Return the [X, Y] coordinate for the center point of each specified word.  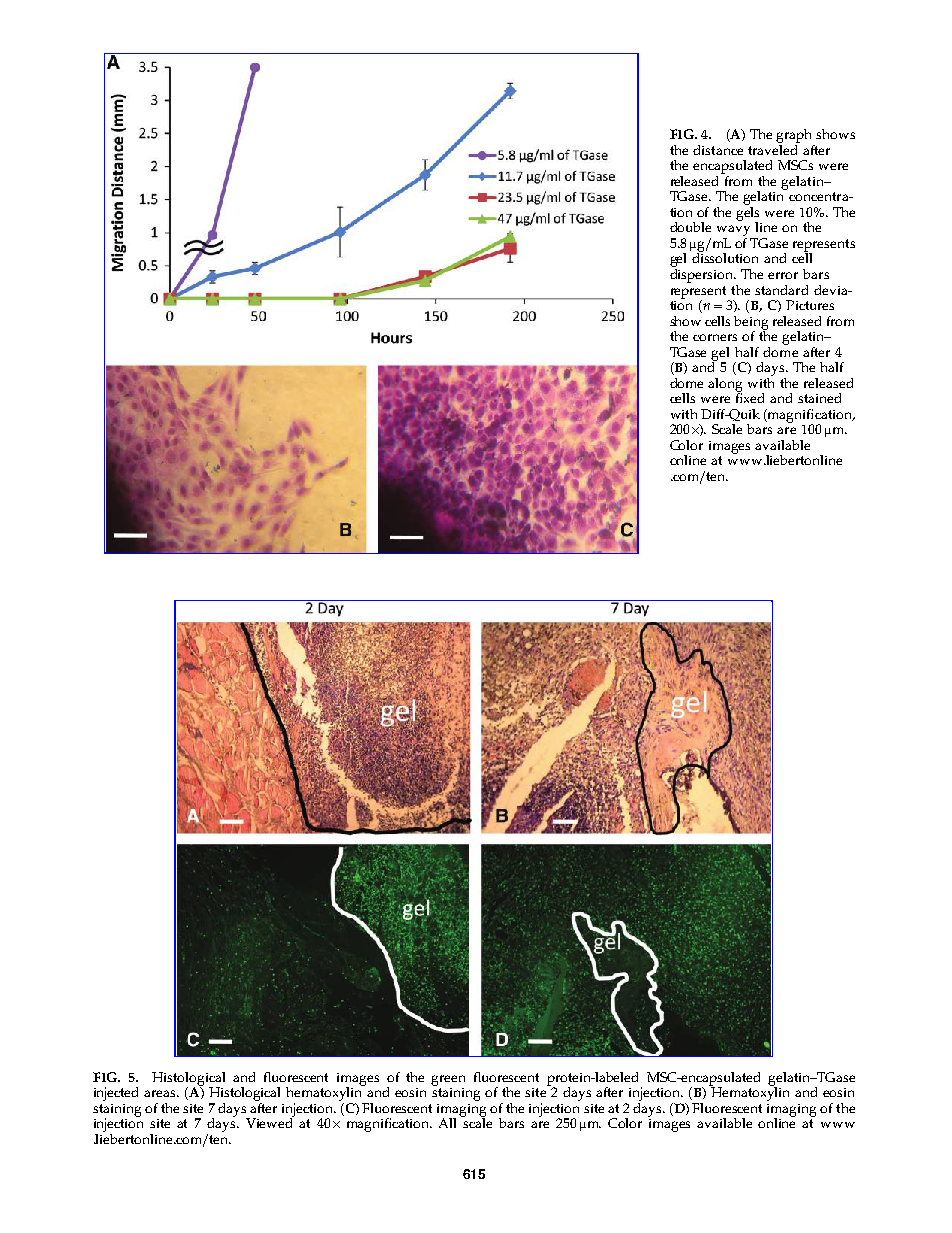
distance [718, 150]
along [725, 386]
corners [715, 337]
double [690, 227]
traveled [774, 148]
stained [819, 398]
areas [161, 1093]
